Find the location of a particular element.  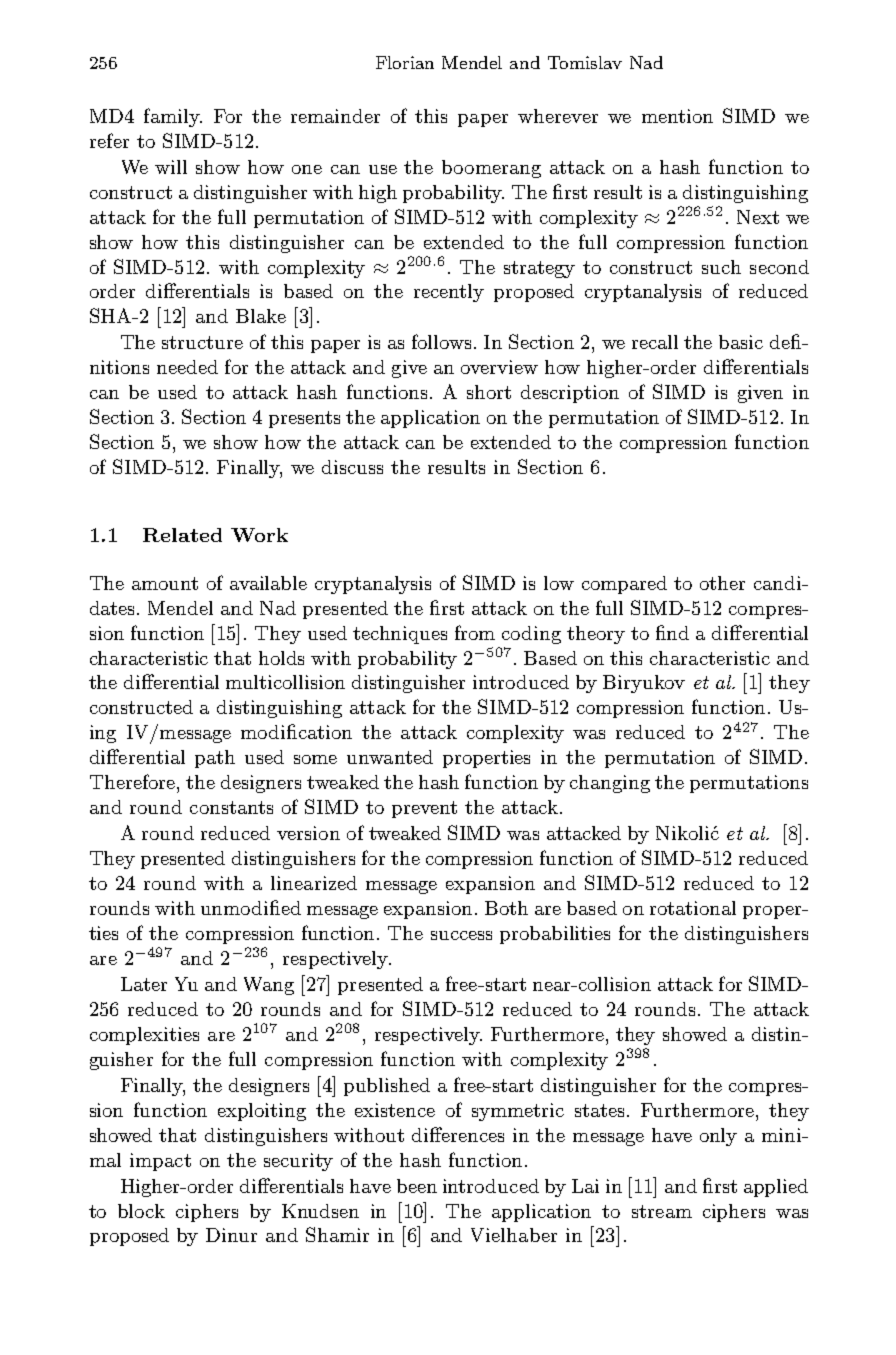

mention is located at coordinates (677, 116).
